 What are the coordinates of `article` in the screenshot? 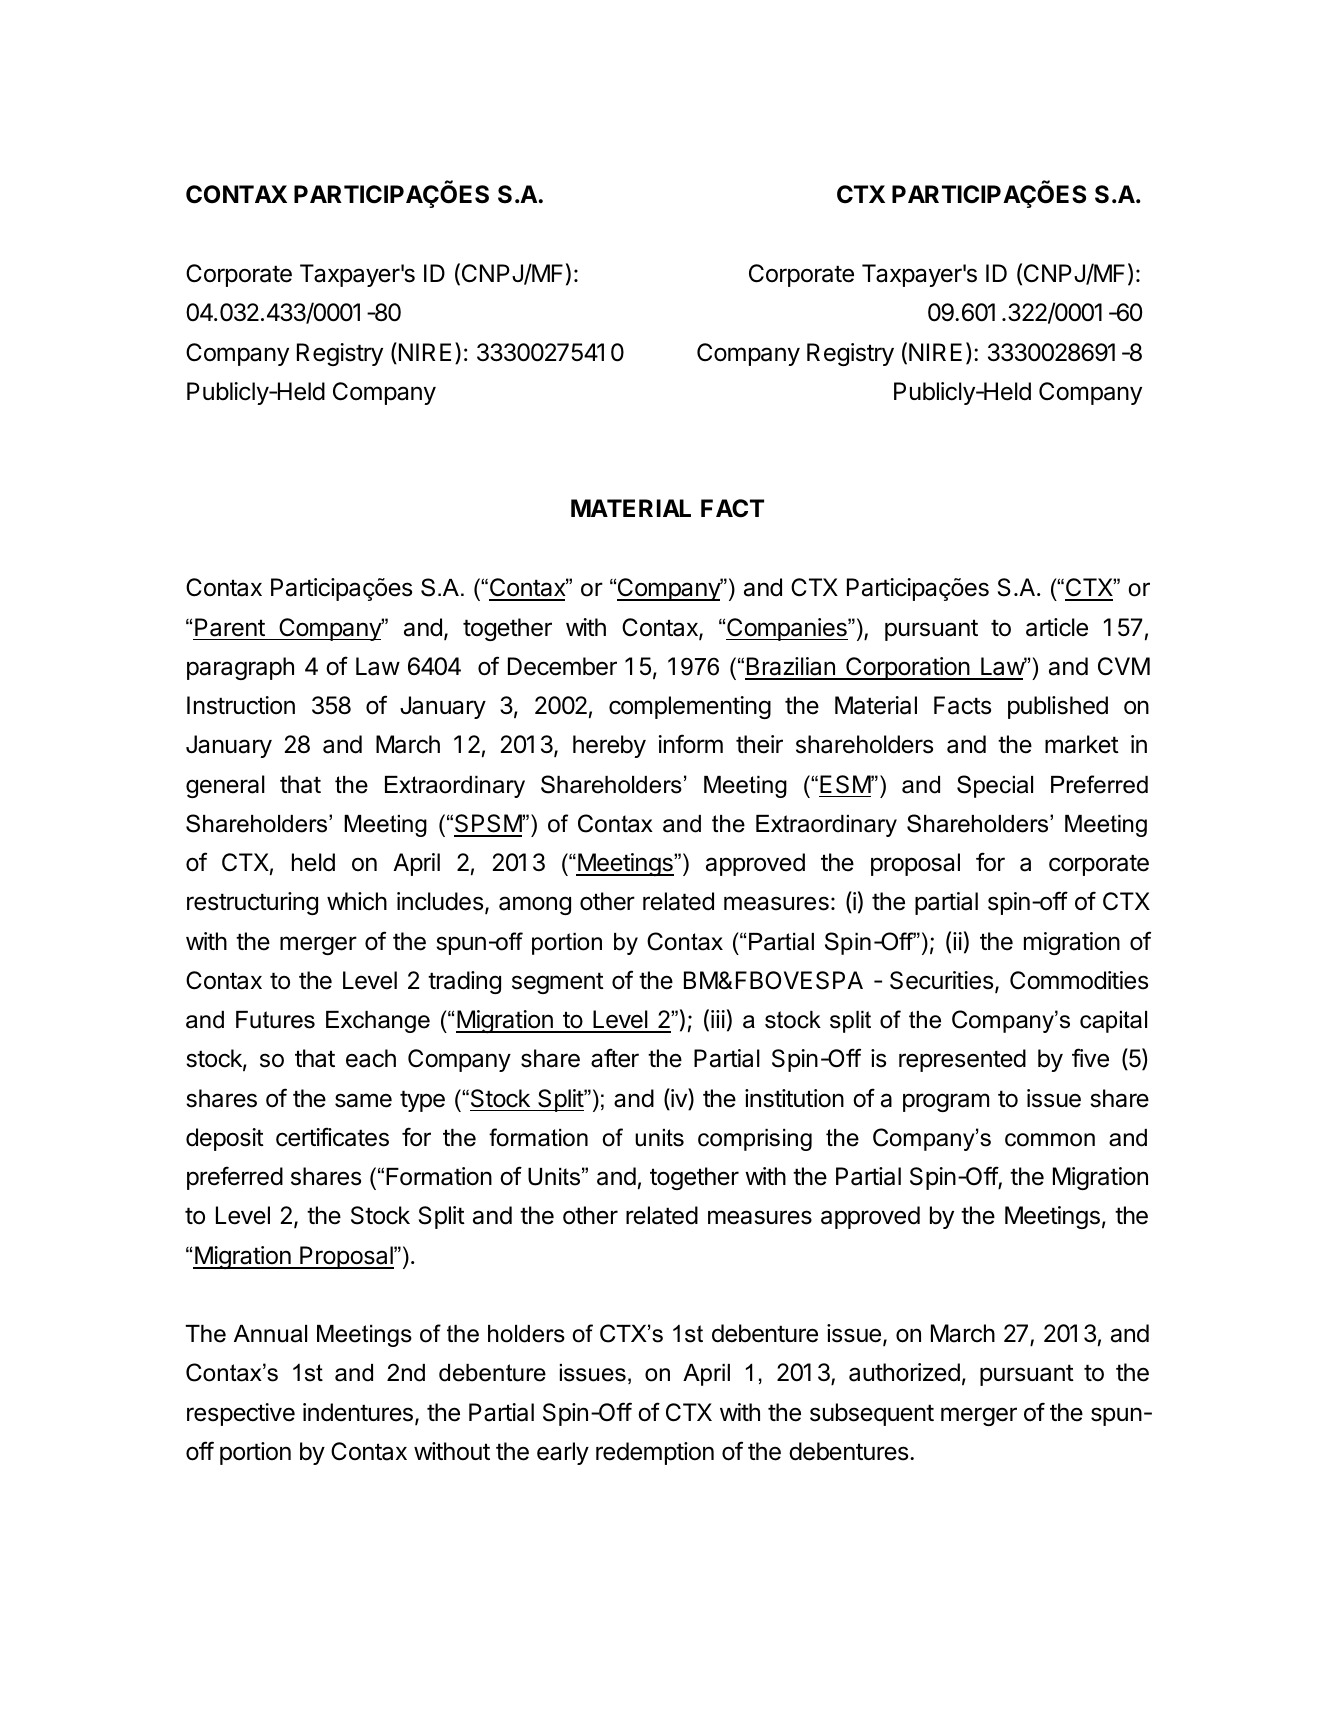 It's located at (1057, 627).
